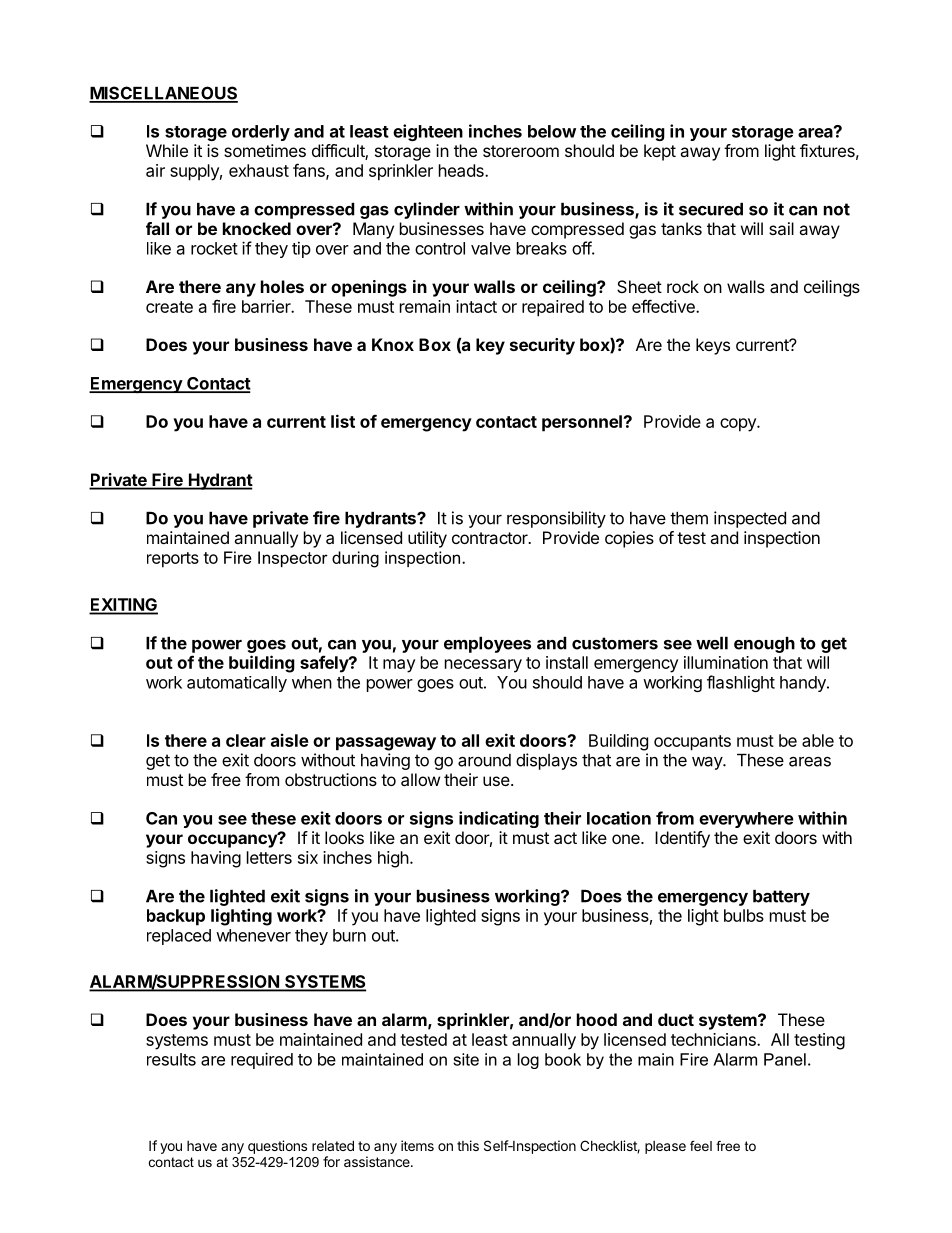  I want to click on automatically, so click(237, 684).
